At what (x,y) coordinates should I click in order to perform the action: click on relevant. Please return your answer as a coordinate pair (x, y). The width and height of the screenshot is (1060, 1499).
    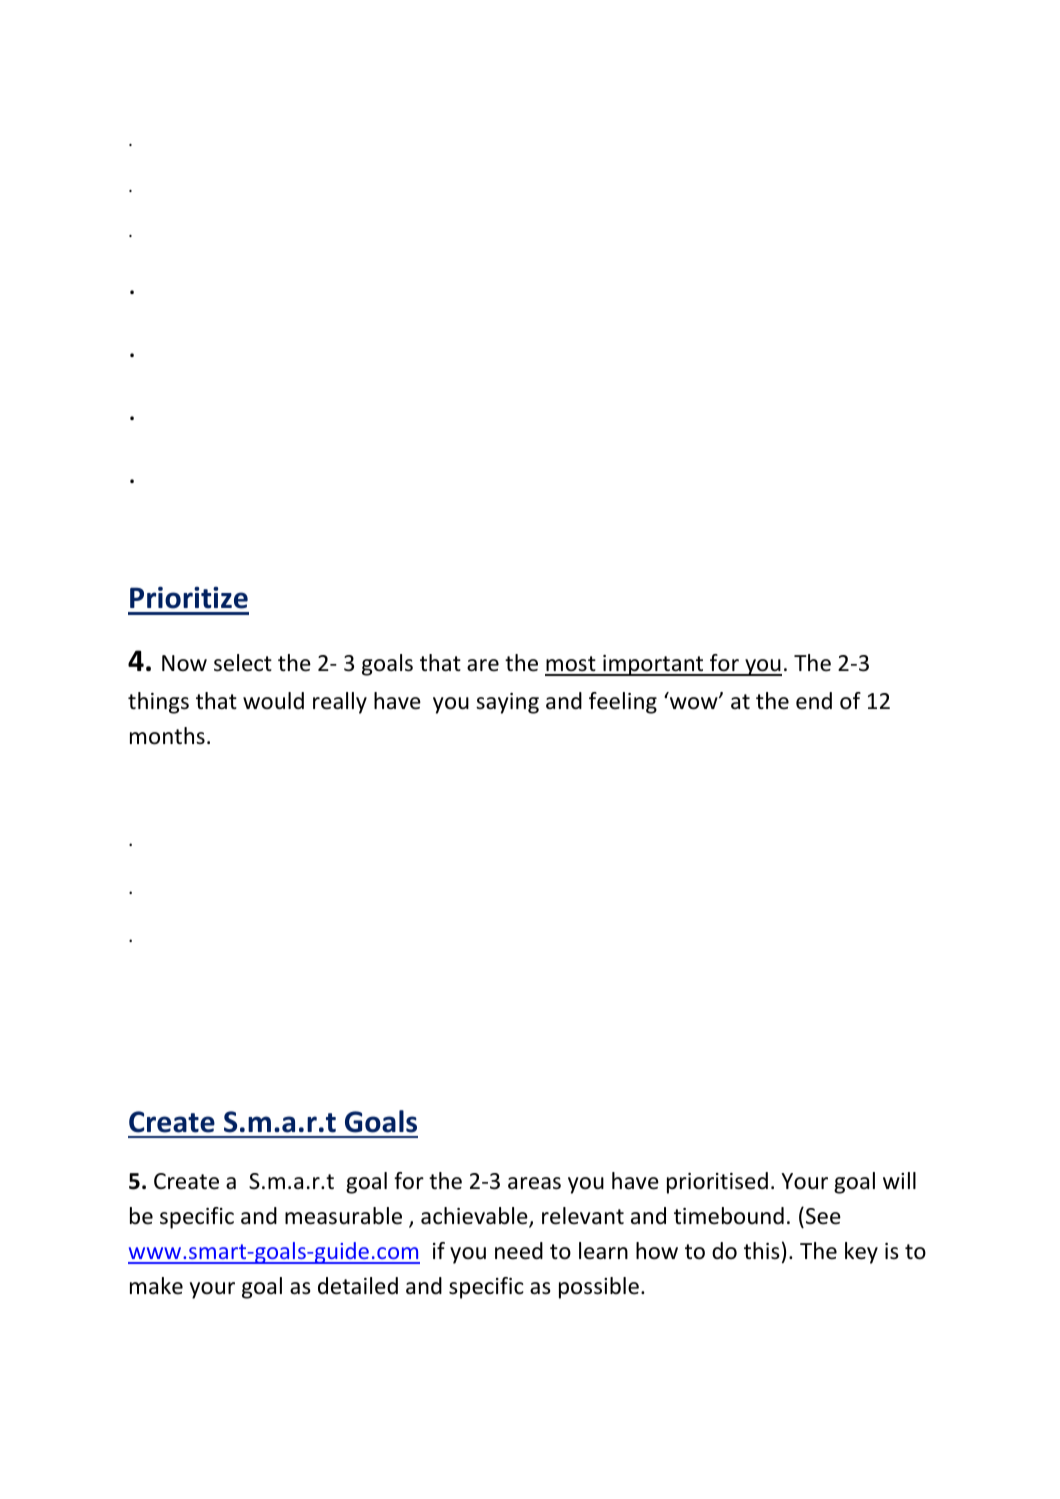
    Looking at the image, I should click on (583, 1216).
